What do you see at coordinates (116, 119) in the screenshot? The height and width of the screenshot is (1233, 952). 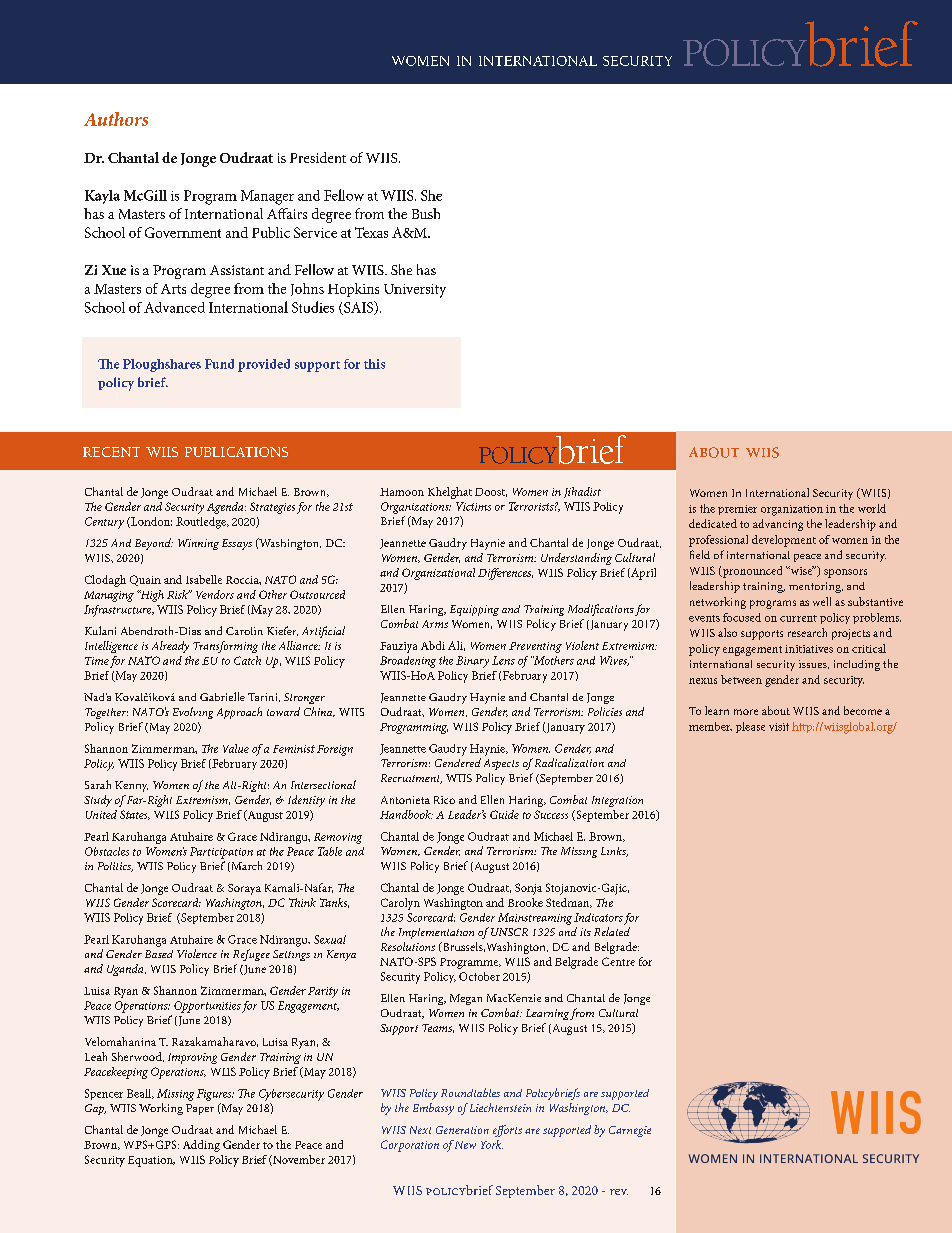 I see `Authors` at bounding box center [116, 119].
